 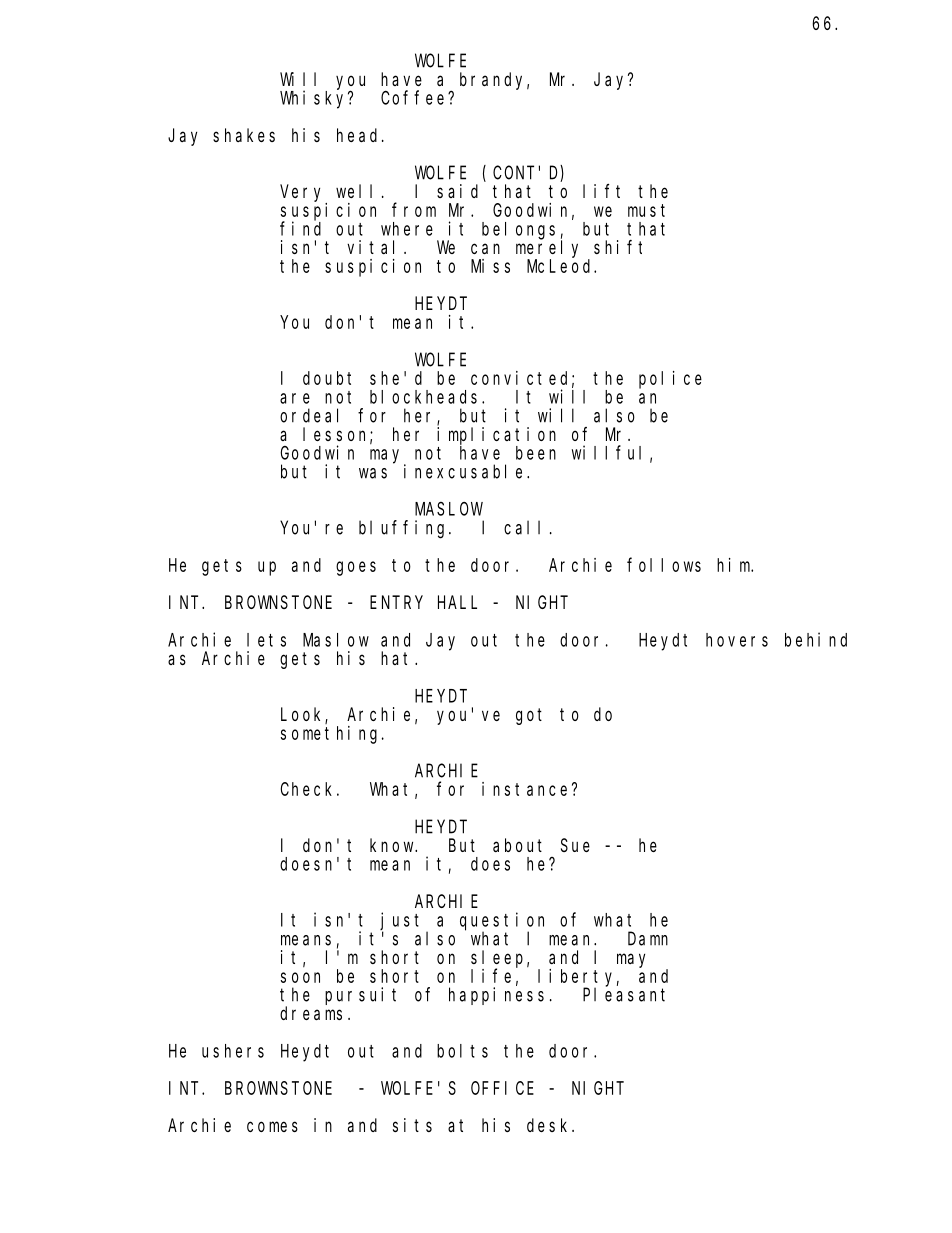 What do you see at coordinates (670, 380) in the page?
I see `police` at bounding box center [670, 380].
